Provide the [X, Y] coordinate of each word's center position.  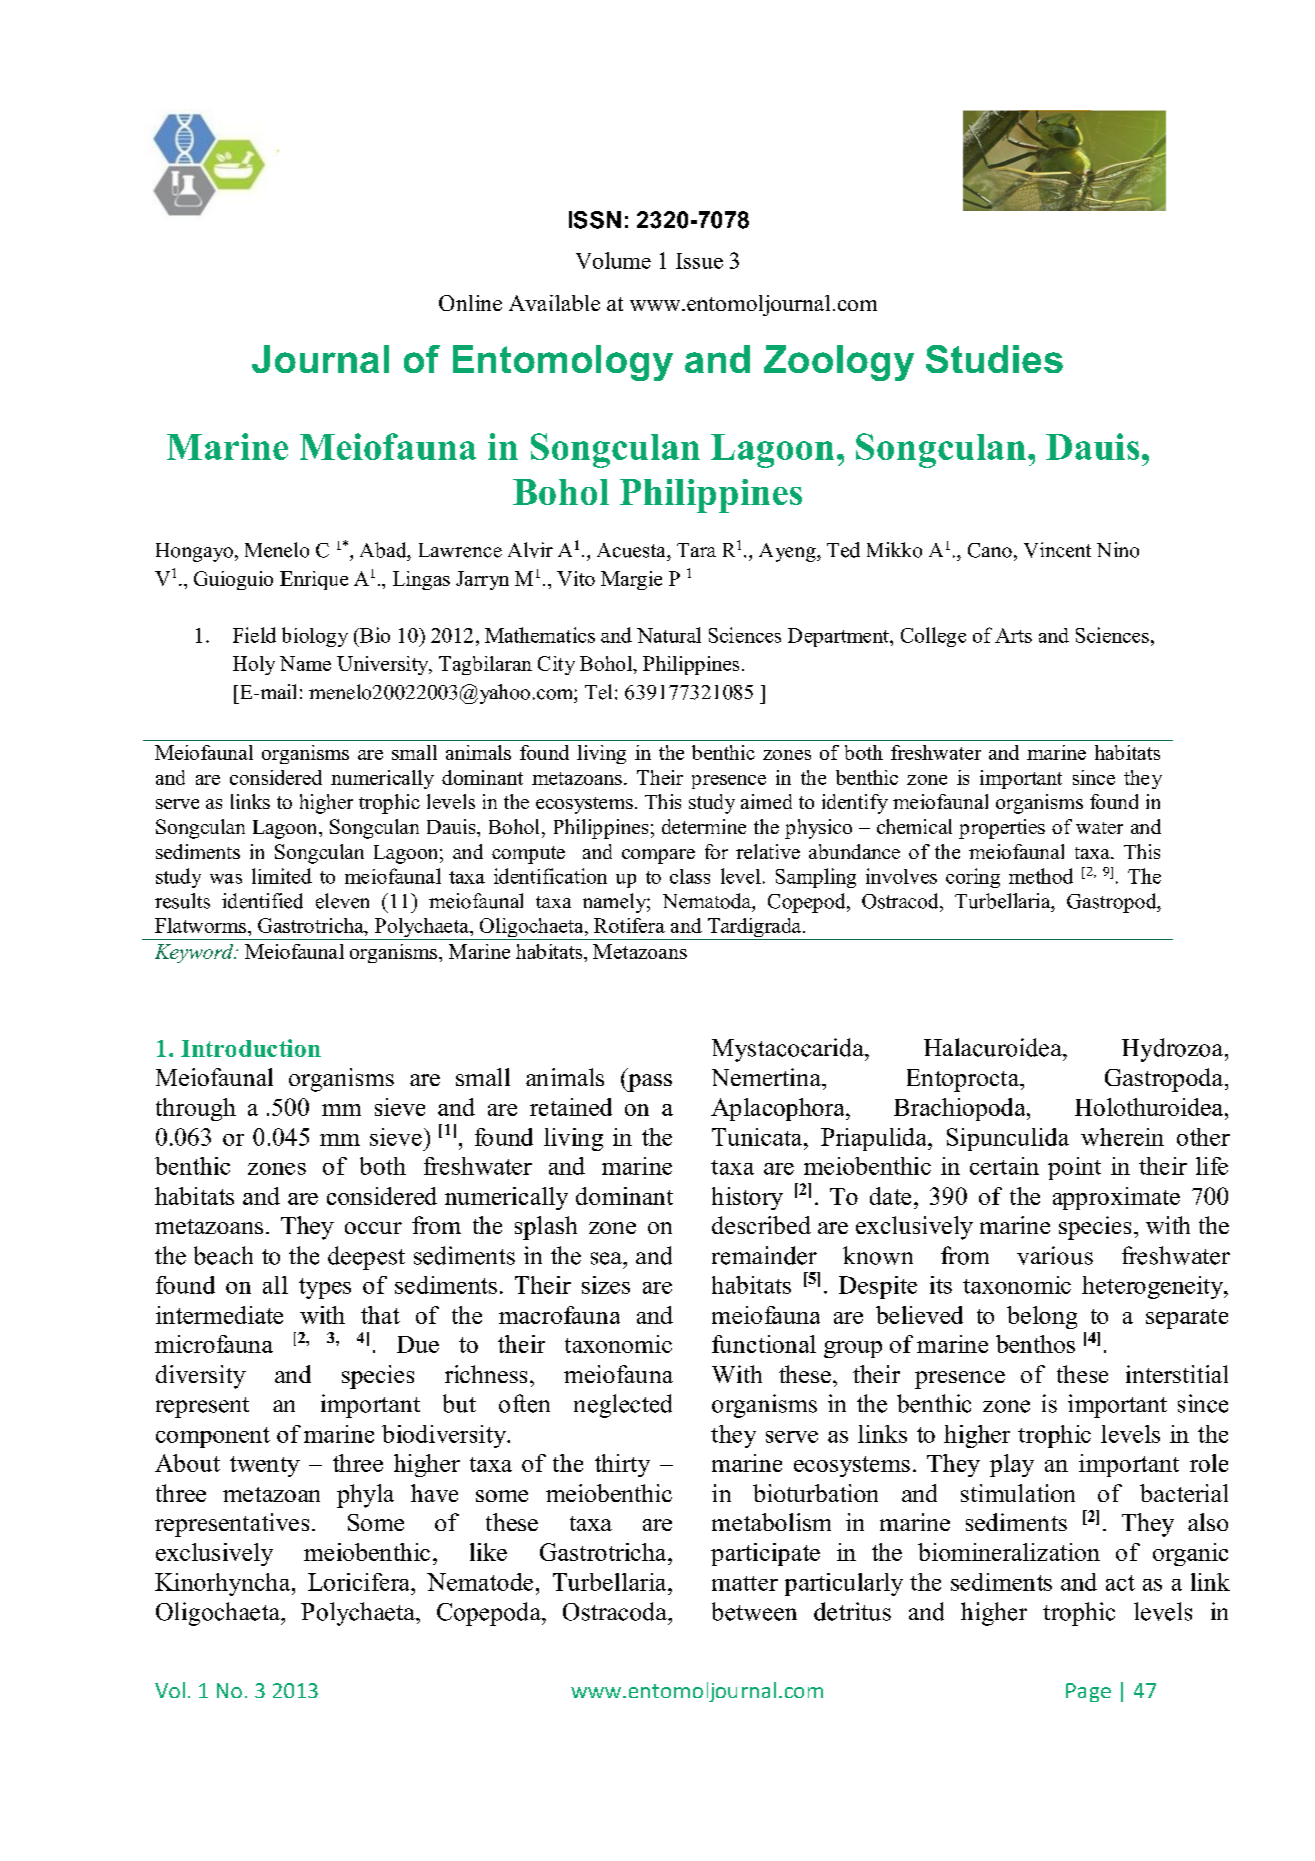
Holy [254, 665]
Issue [699, 261]
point [1074, 1168]
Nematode [480, 1582]
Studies [994, 359]
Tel [598, 692]
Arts [1013, 635]
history [747, 1198]
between [754, 1611]
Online [470, 303]
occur [373, 1228]
